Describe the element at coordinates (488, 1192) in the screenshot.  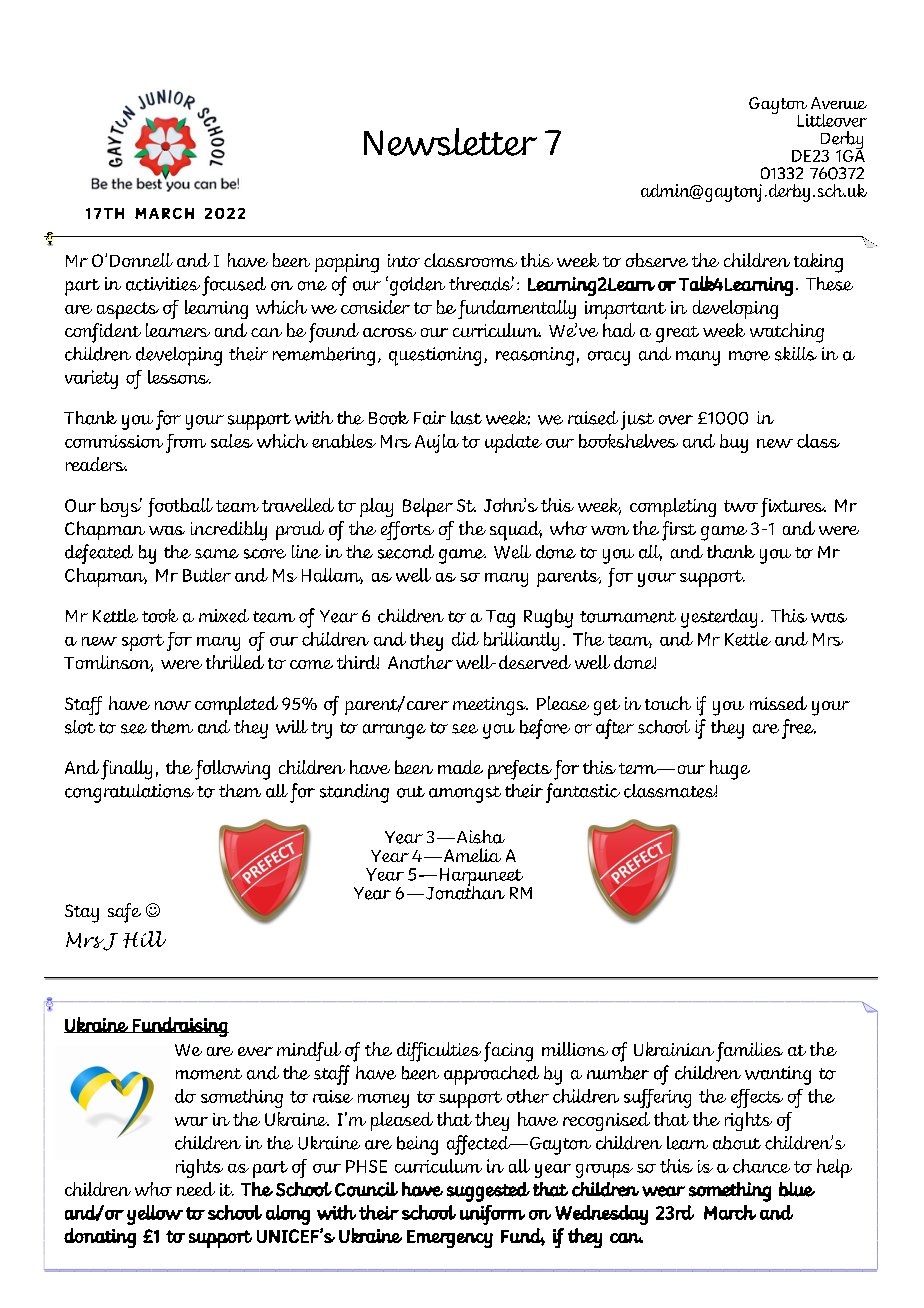
I see `suggested` at that location.
